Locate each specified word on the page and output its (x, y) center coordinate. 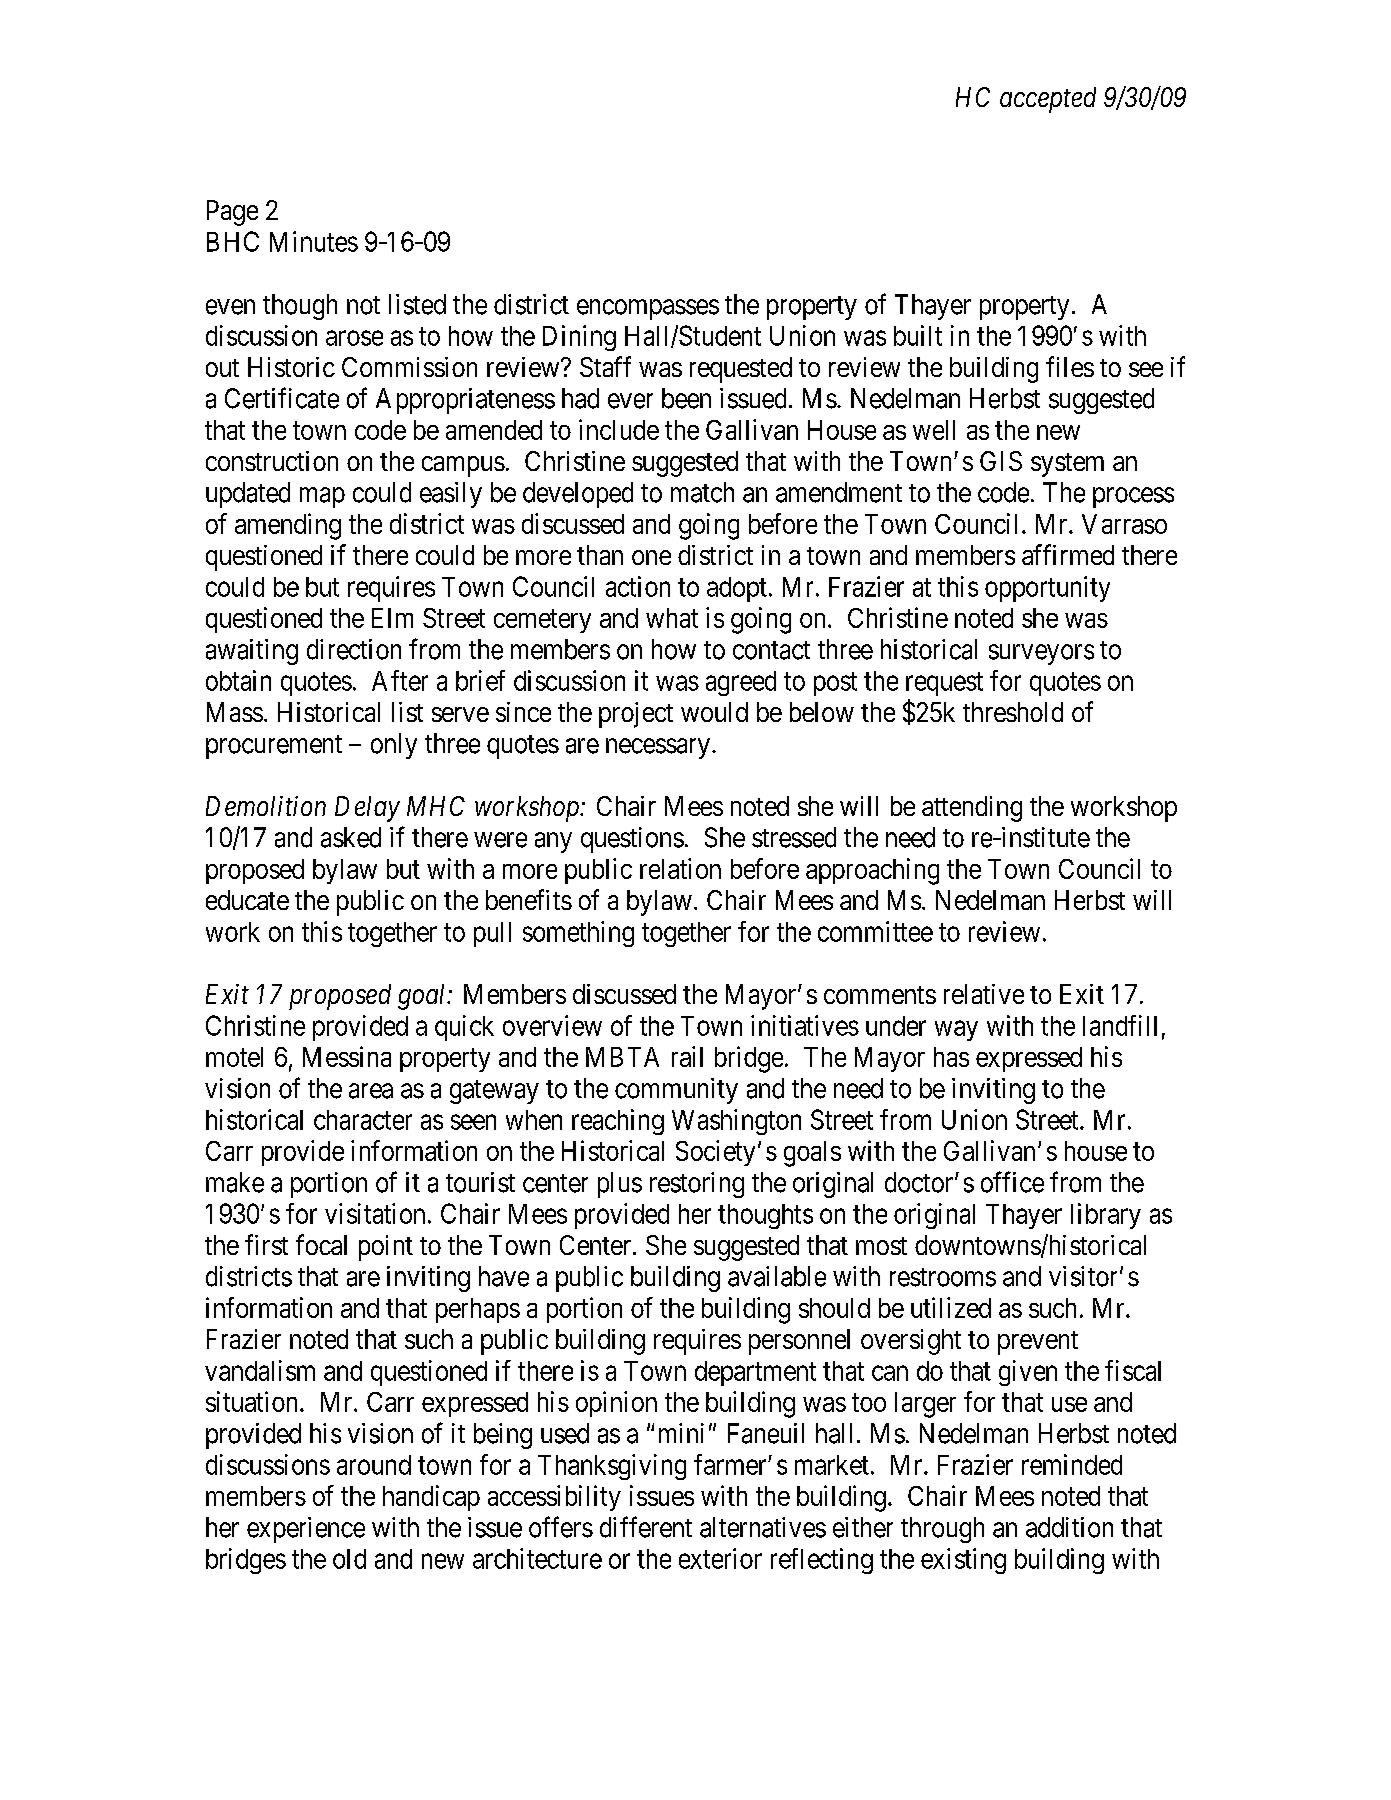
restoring (697, 1185)
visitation (375, 1213)
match (702, 492)
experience (306, 1530)
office (1012, 1182)
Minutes (314, 241)
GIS (1001, 461)
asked (351, 837)
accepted (1048, 100)
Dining (579, 338)
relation (680, 868)
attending (972, 809)
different (646, 1527)
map (322, 497)
